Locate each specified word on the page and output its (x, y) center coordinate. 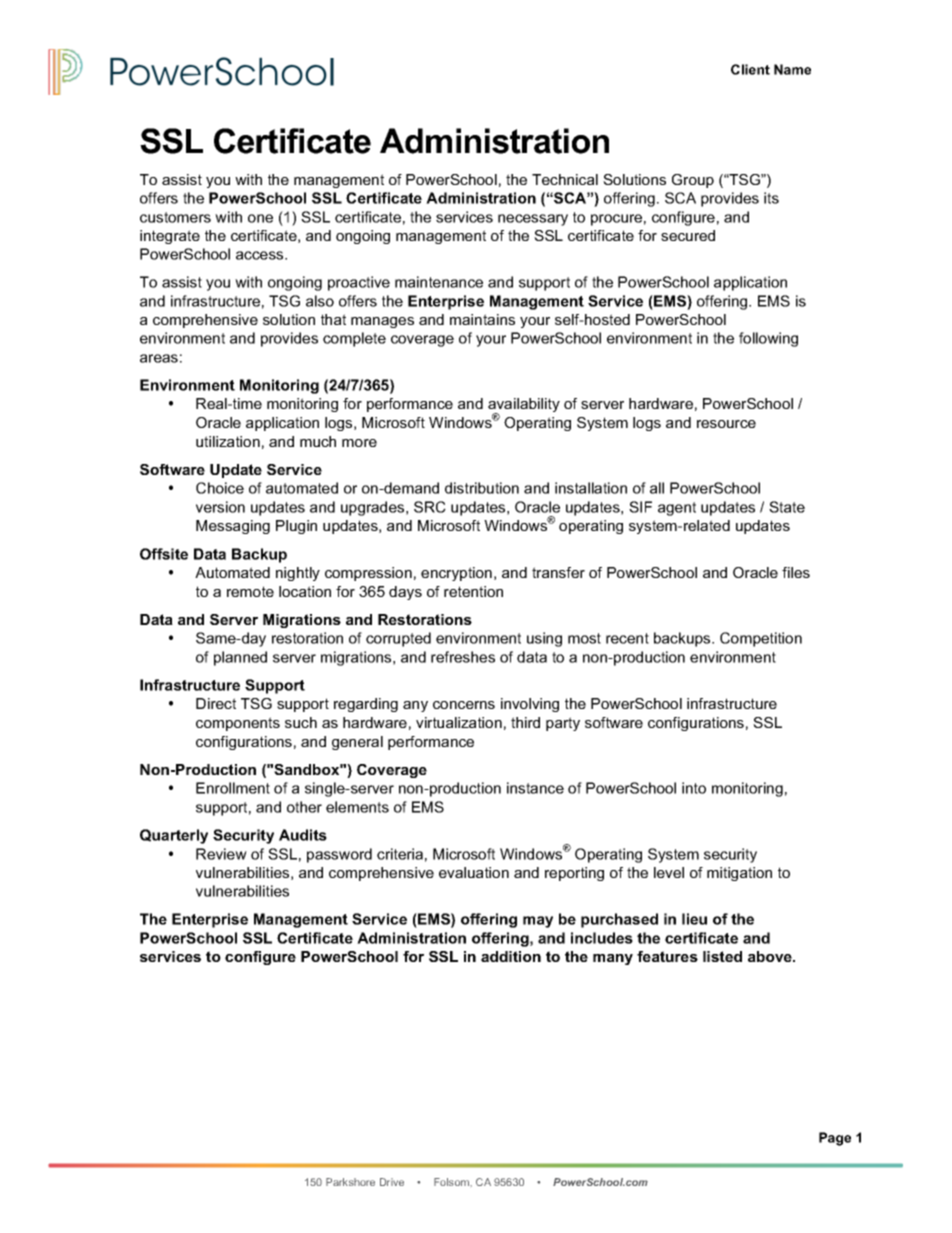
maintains (482, 319)
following (768, 339)
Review (221, 854)
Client (750, 69)
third (525, 722)
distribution (482, 488)
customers (175, 217)
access (261, 255)
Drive (392, 1182)
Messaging (233, 527)
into (694, 788)
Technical (565, 179)
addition (511, 956)
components (238, 724)
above (771, 956)
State (787, 507)
